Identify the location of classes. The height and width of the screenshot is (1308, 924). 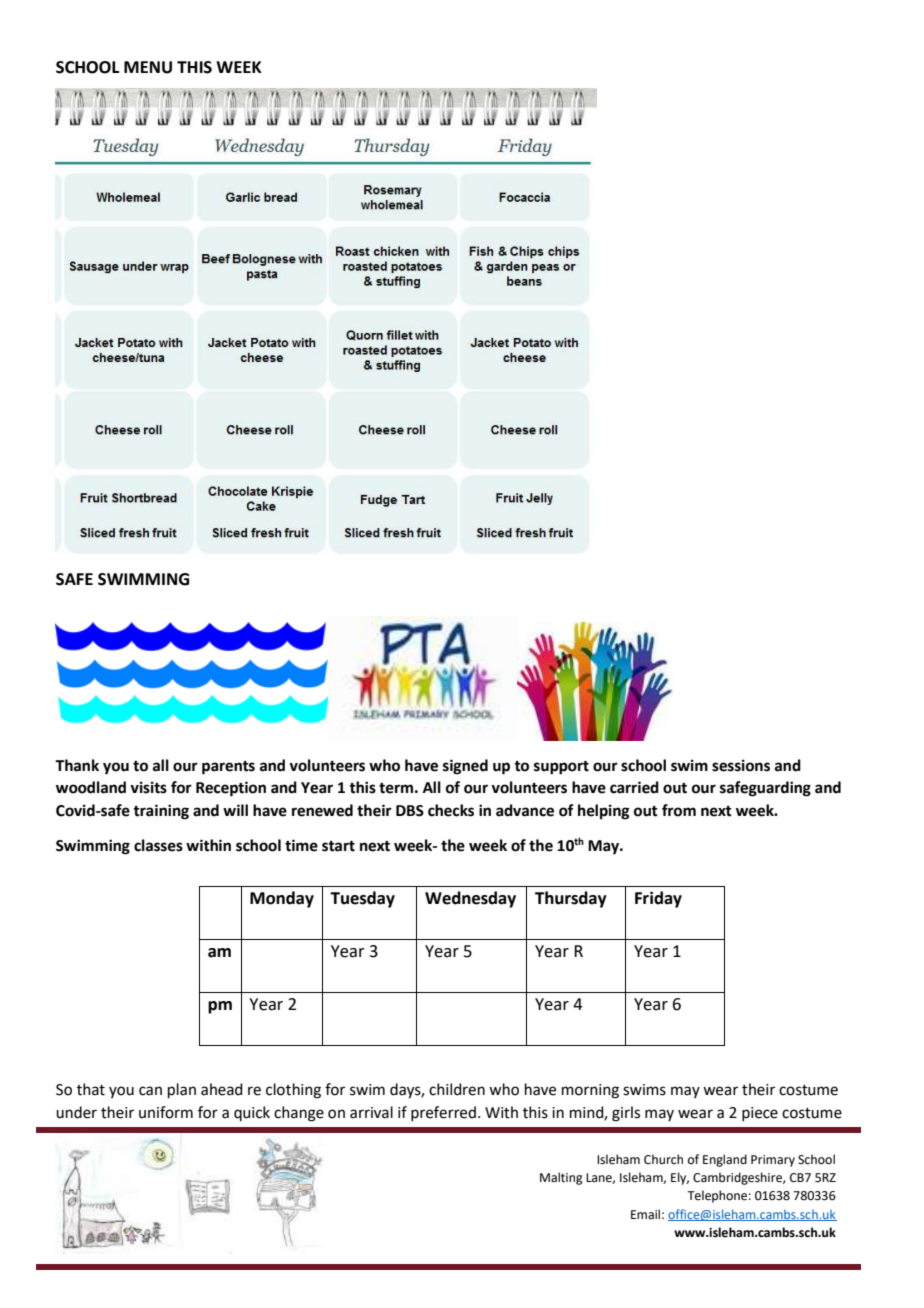
(158, 845).
